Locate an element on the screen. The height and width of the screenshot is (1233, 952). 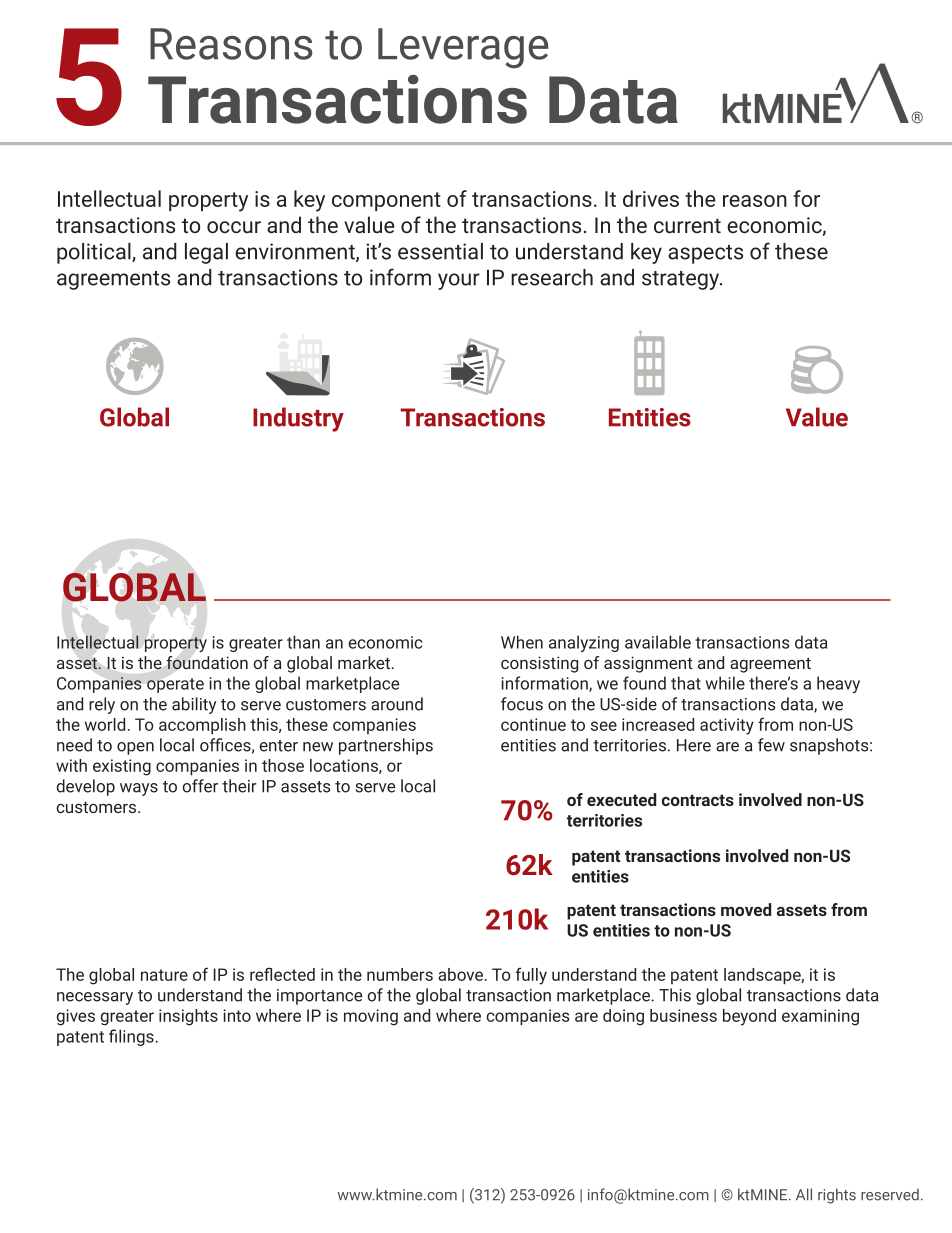
filings is located at coordinates (132, 1037).
